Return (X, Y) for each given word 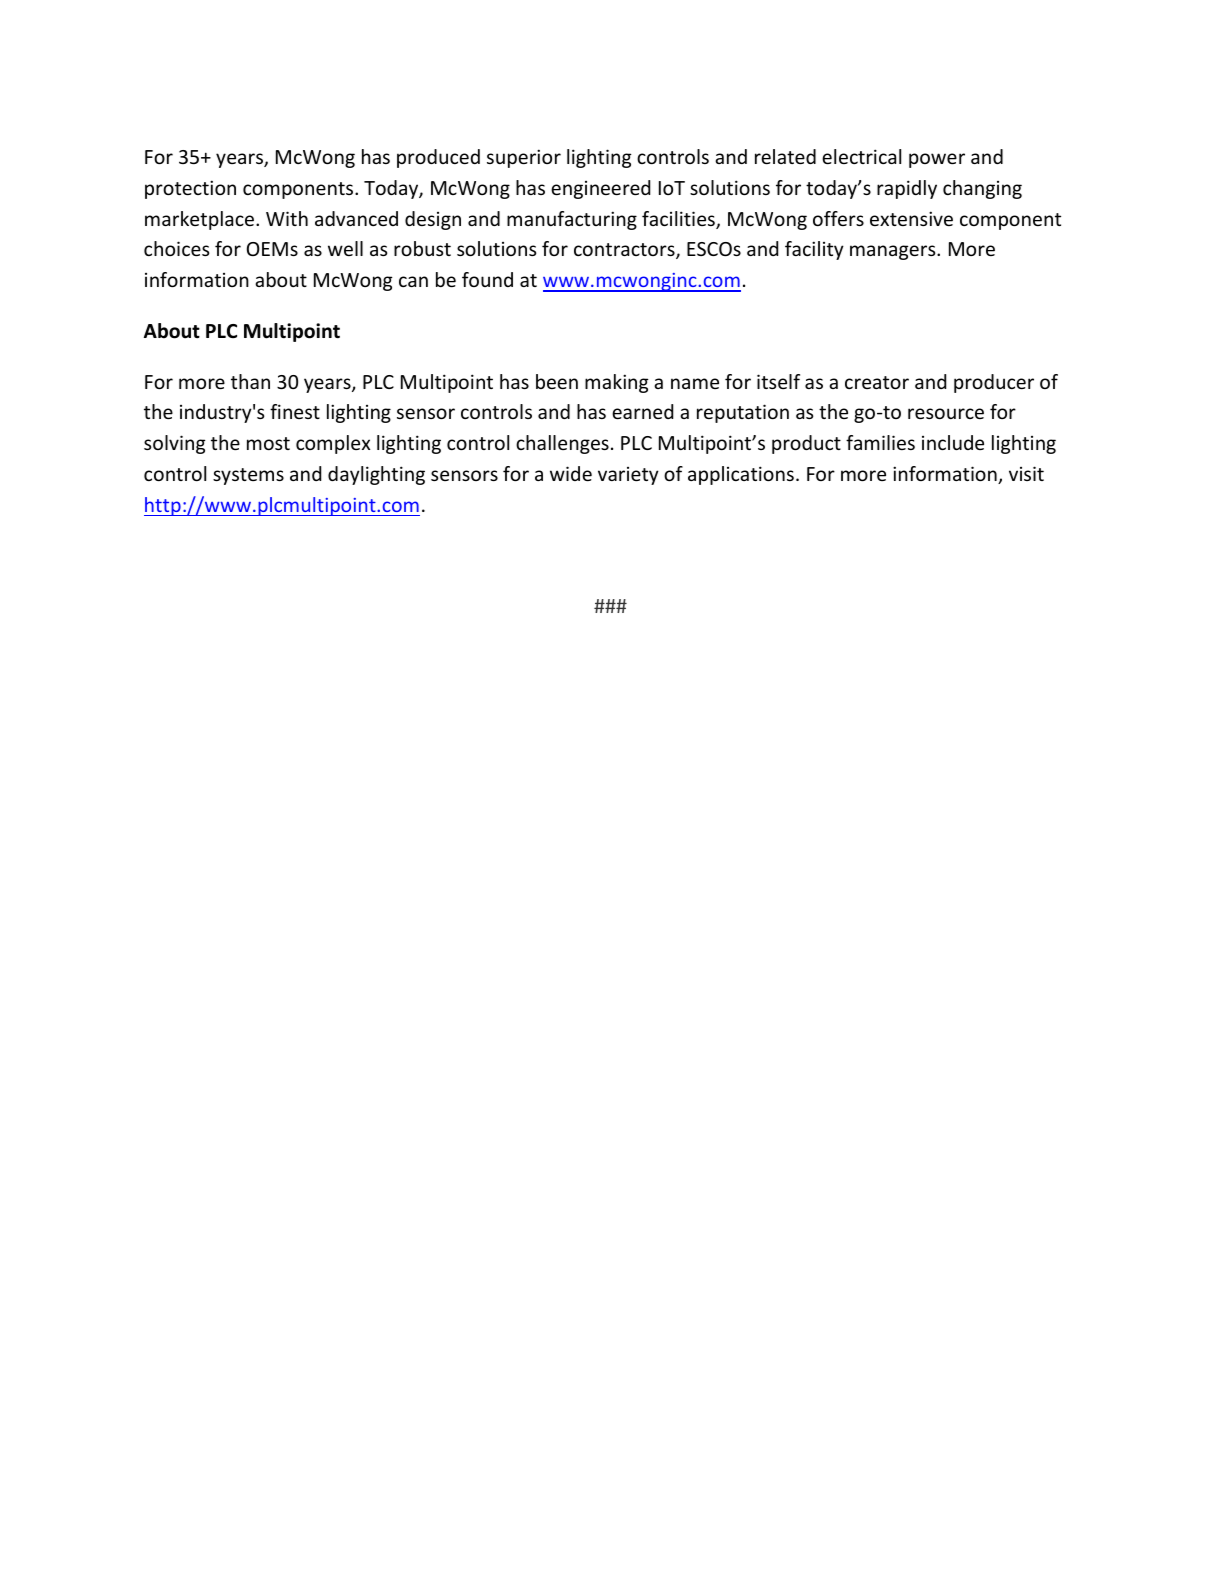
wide (571, 473)
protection (190, 189)
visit (1026, 473)
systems (248, 476)
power (937, 160)
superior (524, 158)
